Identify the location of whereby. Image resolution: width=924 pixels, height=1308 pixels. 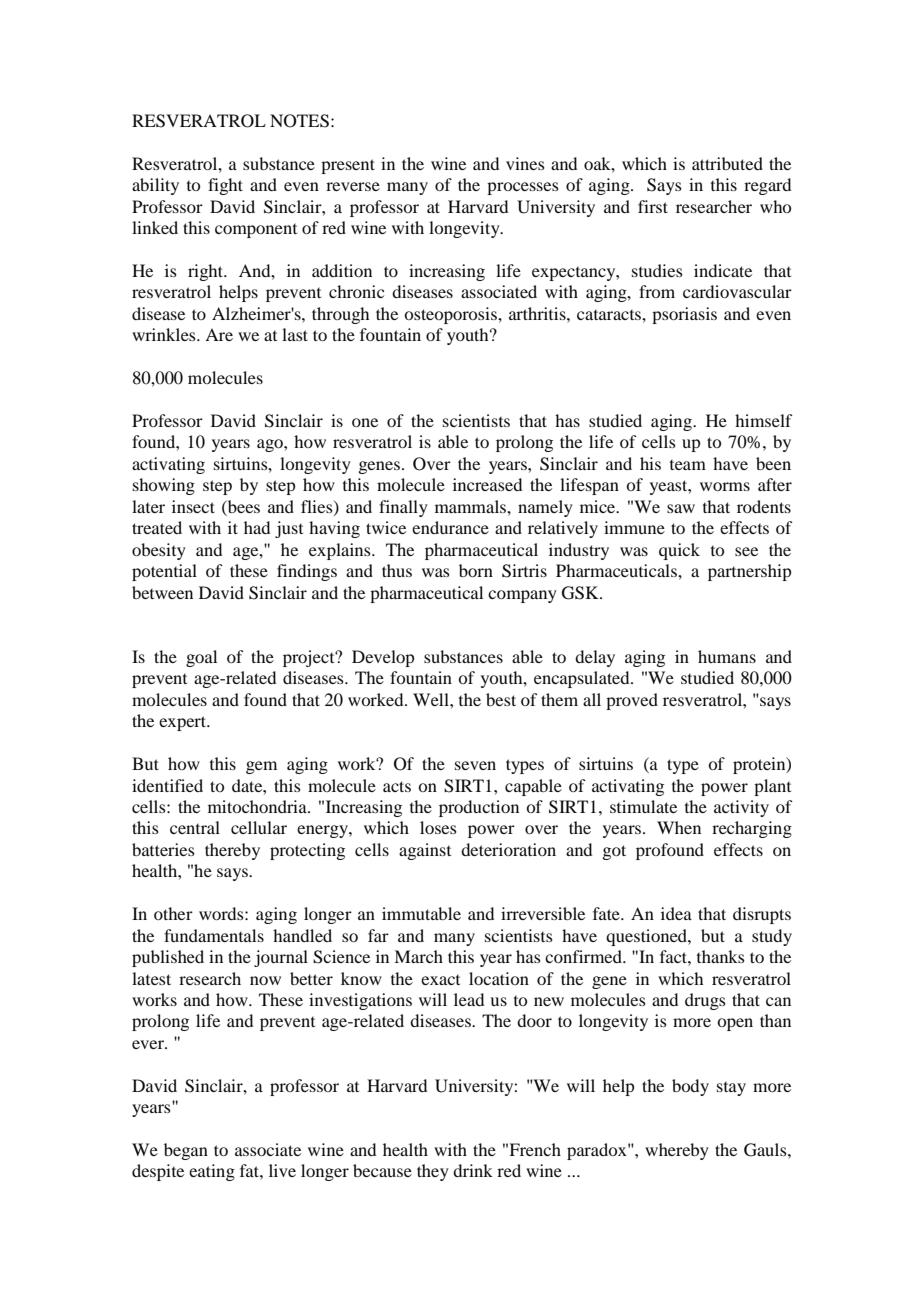
(677, 1151).
